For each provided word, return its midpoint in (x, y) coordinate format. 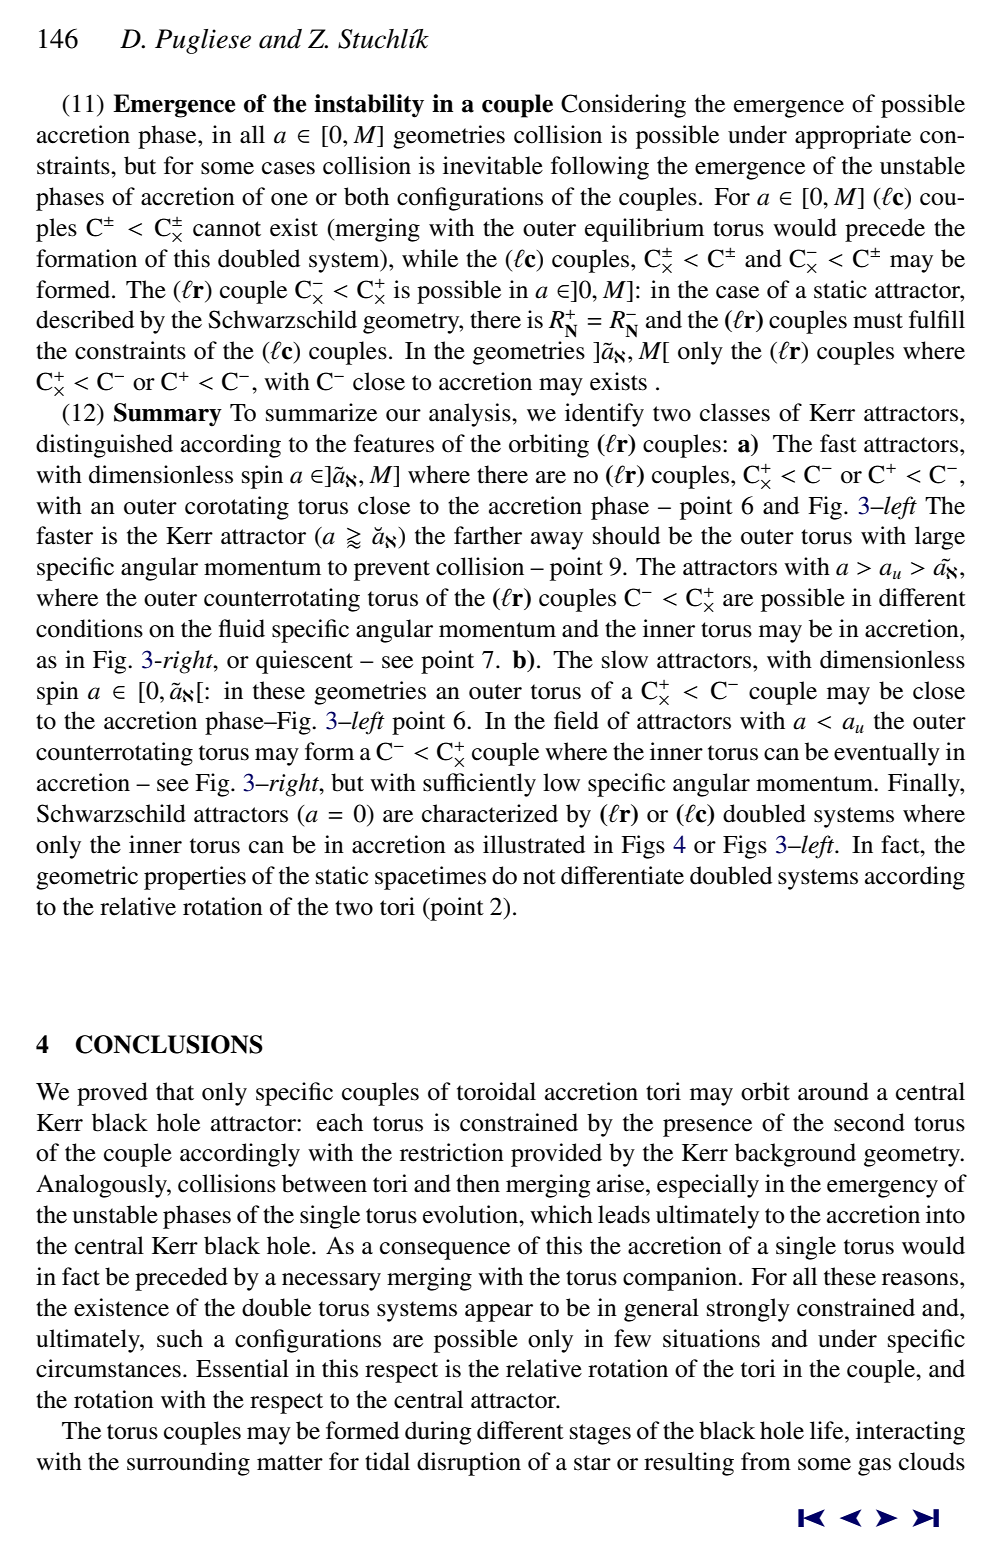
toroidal (496, 1091)
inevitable (493, 165)
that (175, 1091)
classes (735, 412)
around (833, 1091)
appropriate (853, 137)
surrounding (188, 1464)
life (828, 1430)
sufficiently (479, 785)
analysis (471, 415)
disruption (469, 1464)
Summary (168, 415)
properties (195, 878)
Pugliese (203, 41)
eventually (887, 754)
